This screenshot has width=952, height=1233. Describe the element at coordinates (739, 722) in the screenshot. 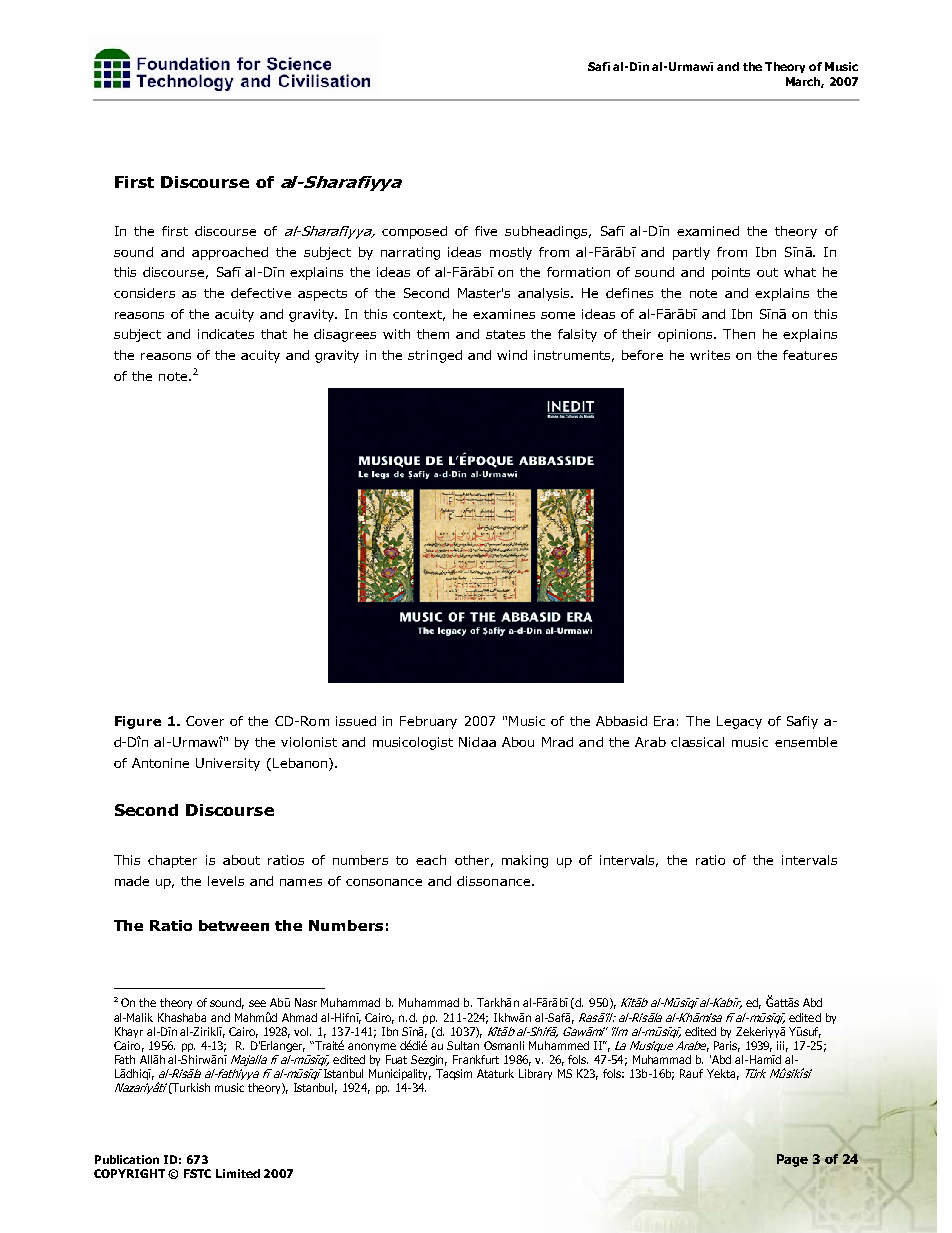

I see `Legacy` at that location.
